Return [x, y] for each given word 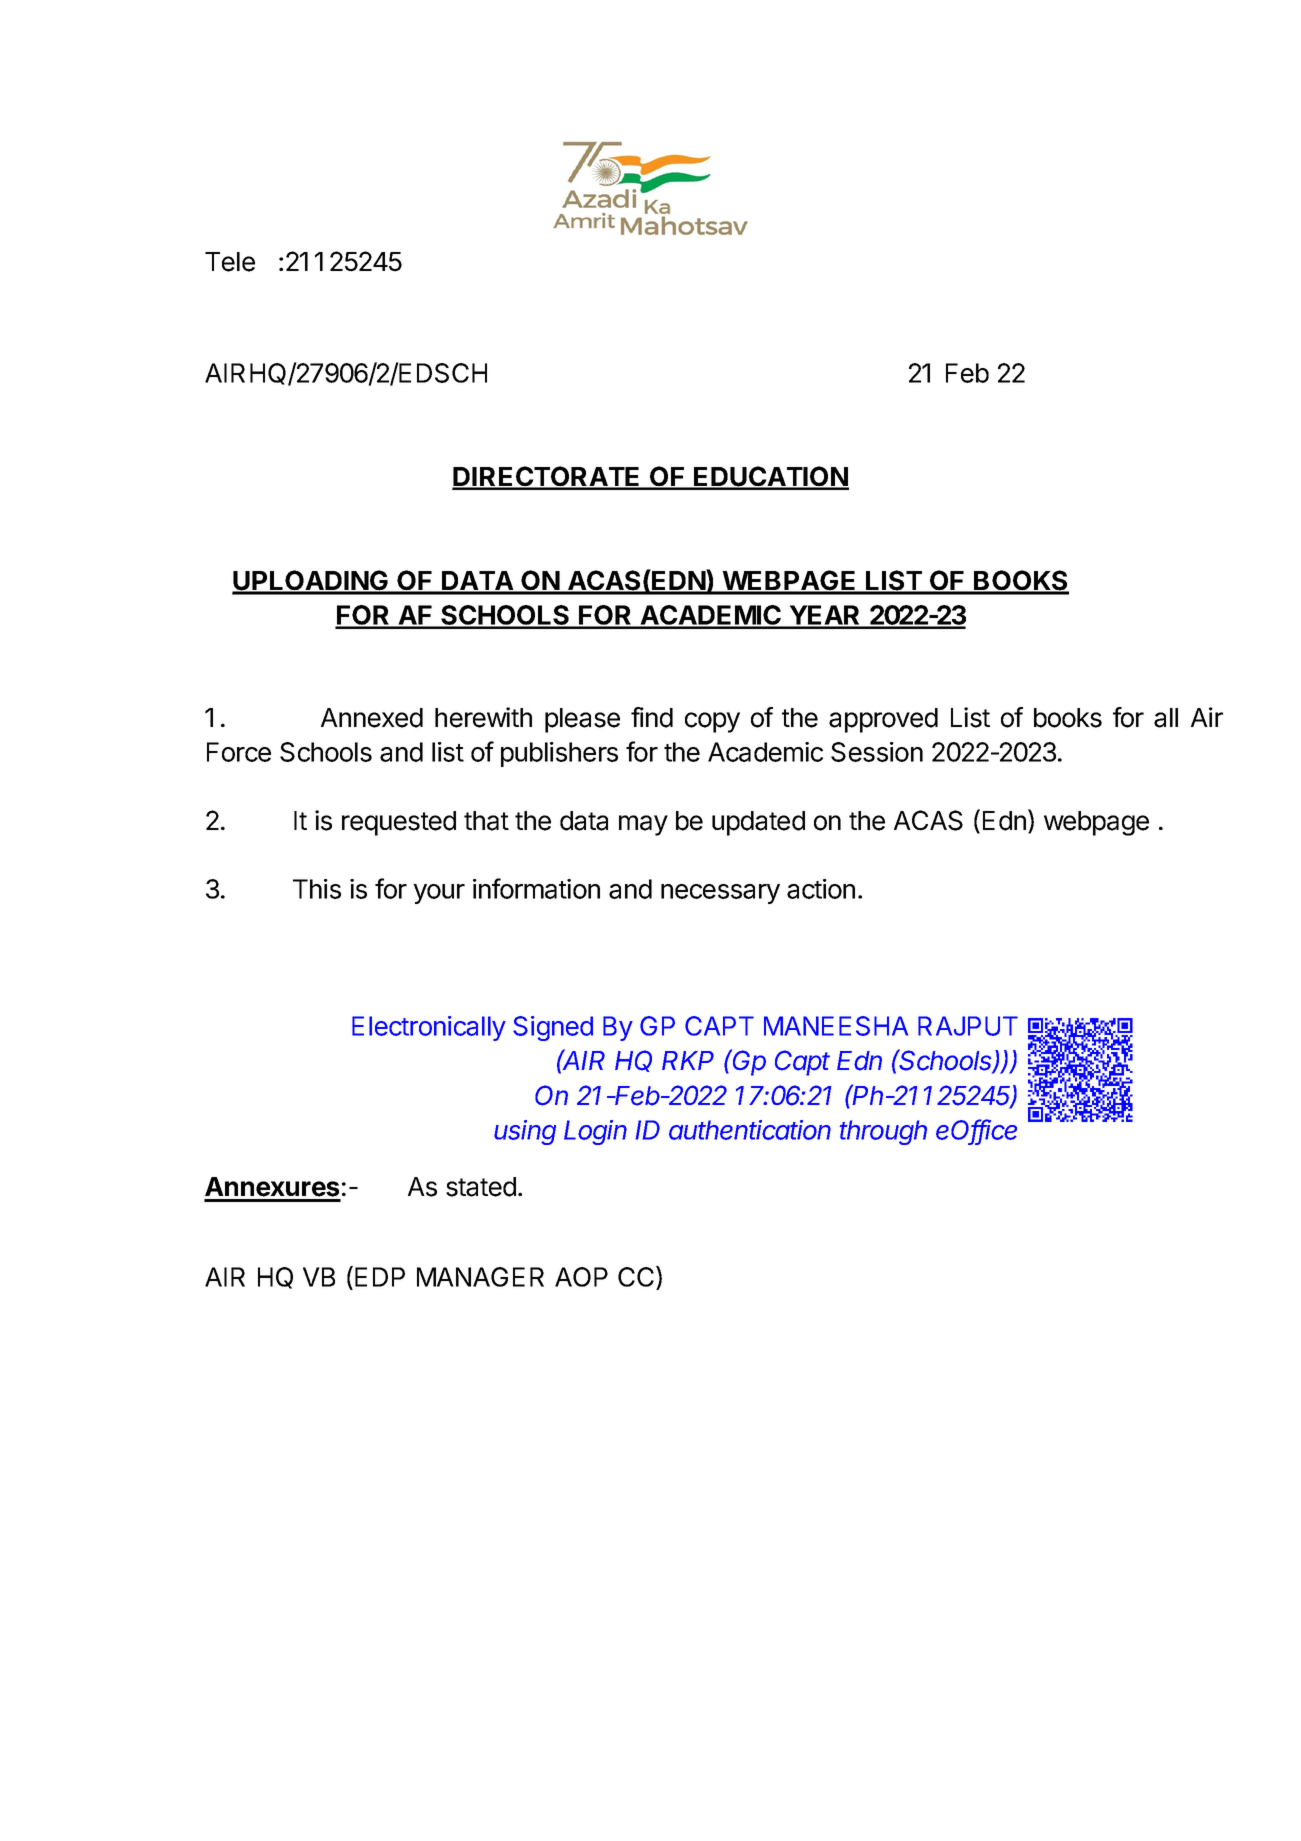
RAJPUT [968, 1026]
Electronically [429, 1028]
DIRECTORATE [547, 477]
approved [883, 720]
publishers [559, 754]
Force [239, 752]
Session [877, 752]
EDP [380, 1277]
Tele [230, 262]
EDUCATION [770, 477]
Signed [553, 1028]
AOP [581, 1277]
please [582, 720]
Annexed [372, 718]
